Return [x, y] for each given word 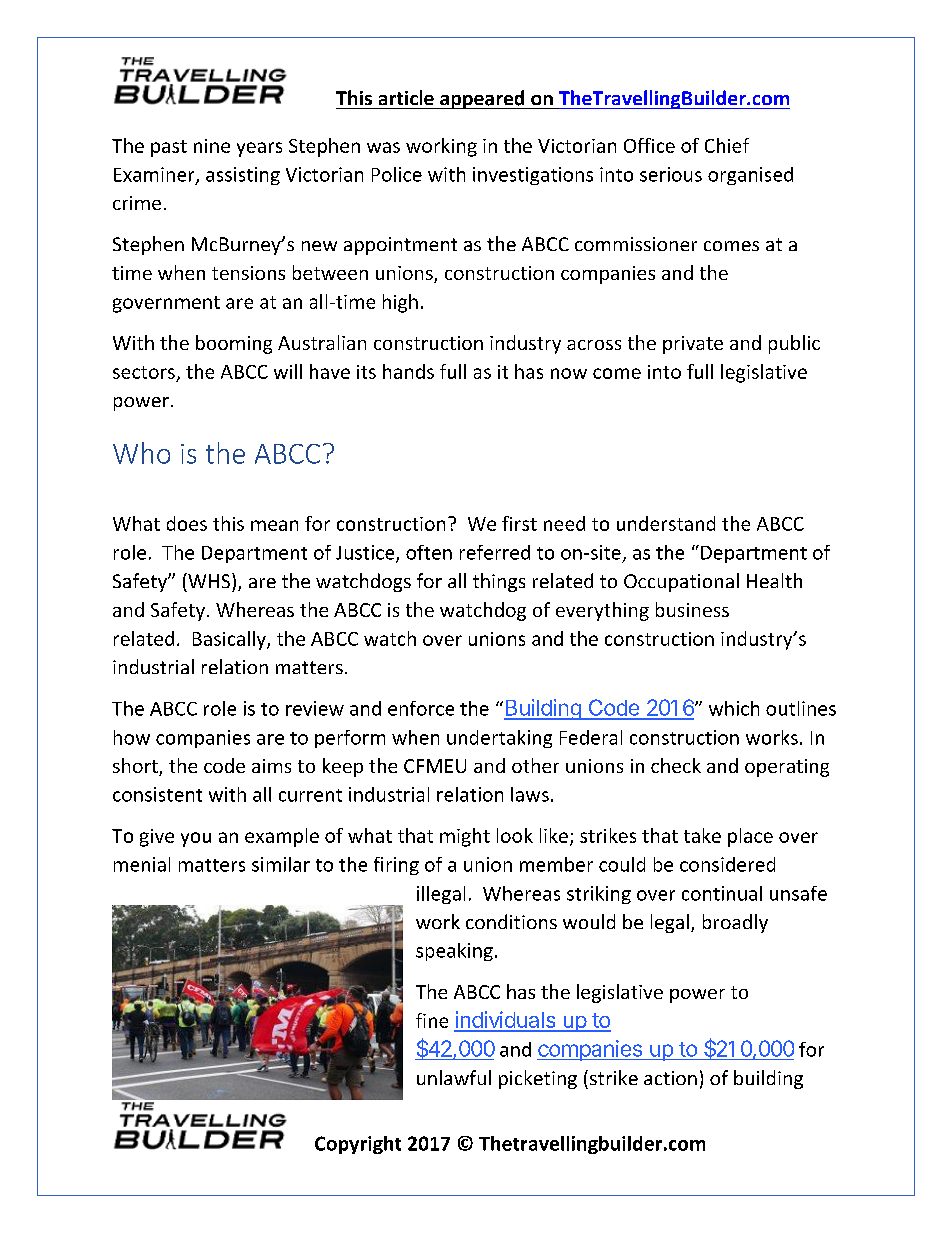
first [519, 523]
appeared [482, 99]
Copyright [358, 1145]
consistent [157, 794]
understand [666, 523]
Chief [727, 145]
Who [141, 453]
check [676, 765]
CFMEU [435, 766]
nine [212, 146]
